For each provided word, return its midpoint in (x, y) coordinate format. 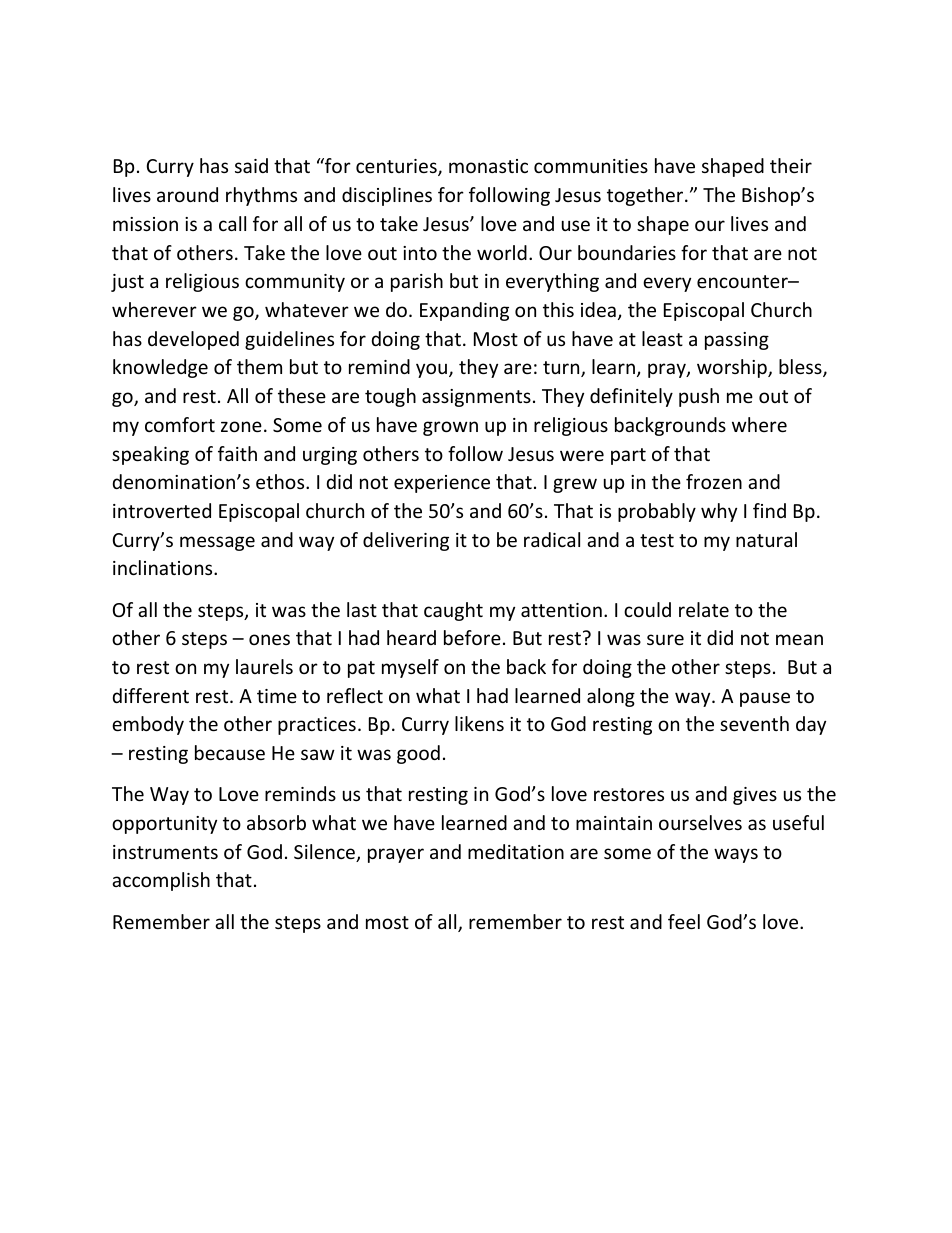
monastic (488, 166)
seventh (754, 723)
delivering (406, 541)
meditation (516, 851)
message (217, 543)
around (187, 194)
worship (733, 368)
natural (766, 539)
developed (193, 340)
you (433, 370)
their (791, 165)
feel (684, 921)
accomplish (161, 881)
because (230, 752)
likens (479, 723)
